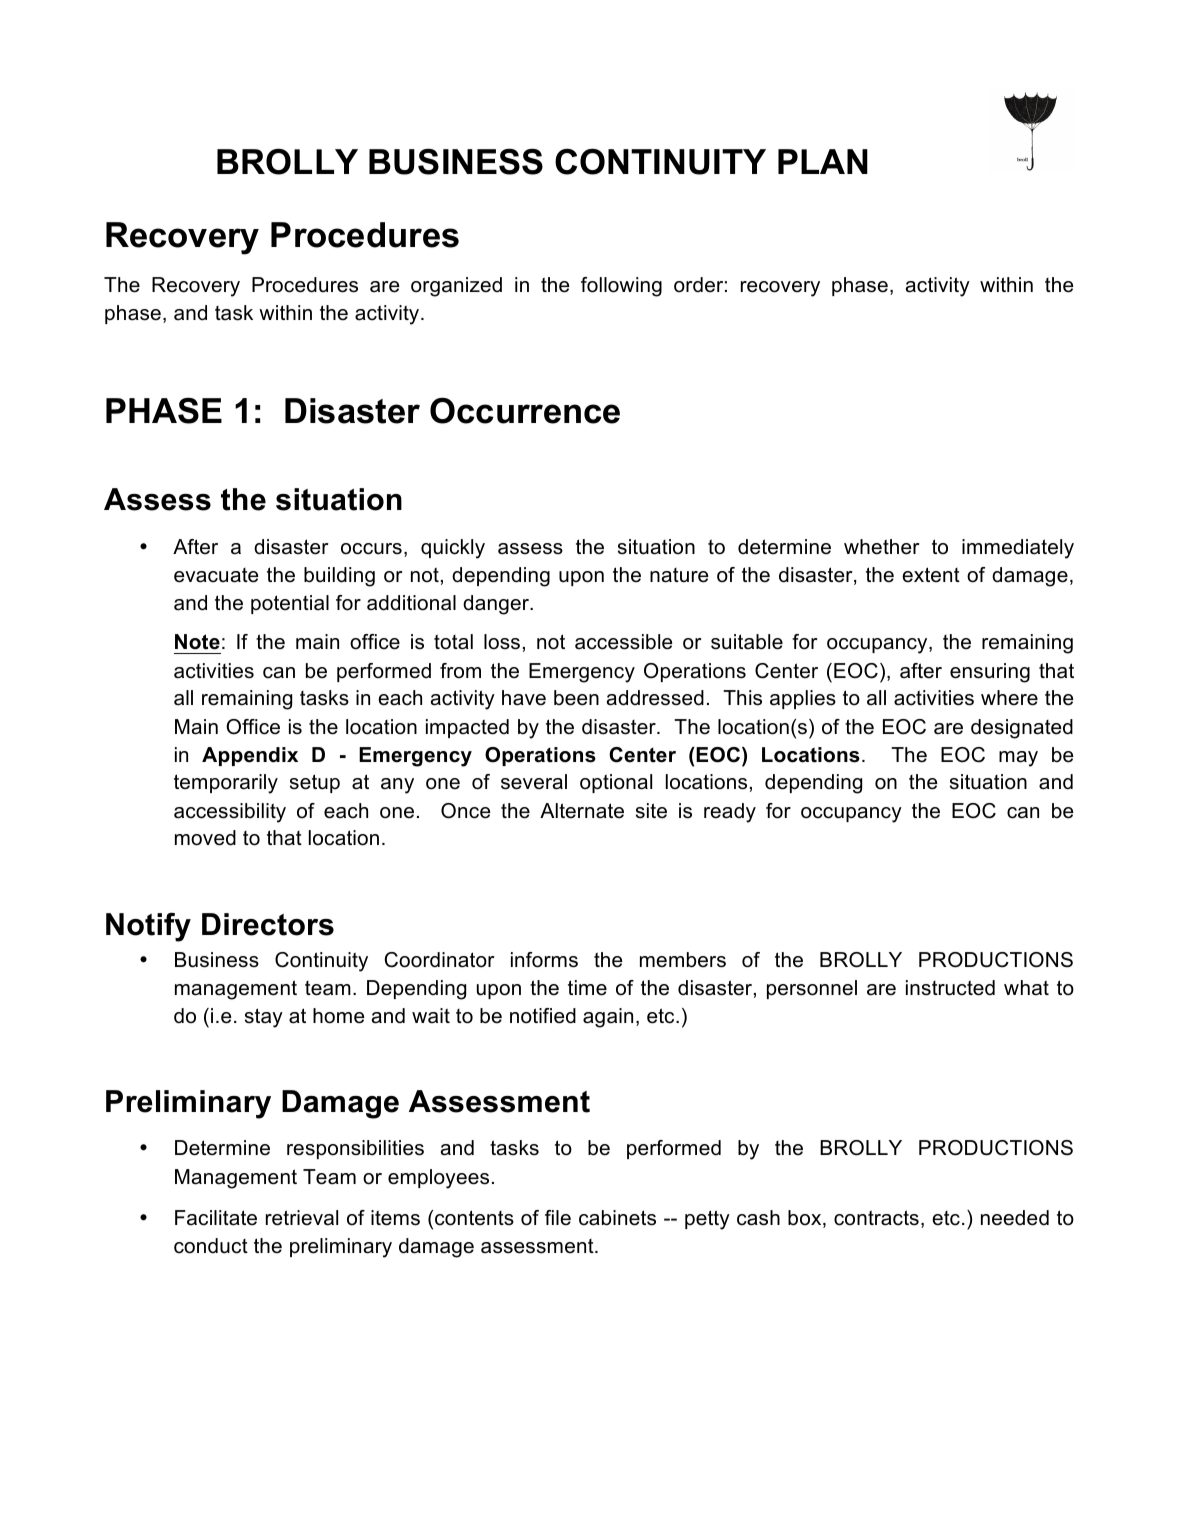 The image size is (1178, 1525). What do you see at coordinates (621, 287) in the image?
I see `following` at bounding box center [621, 287].
